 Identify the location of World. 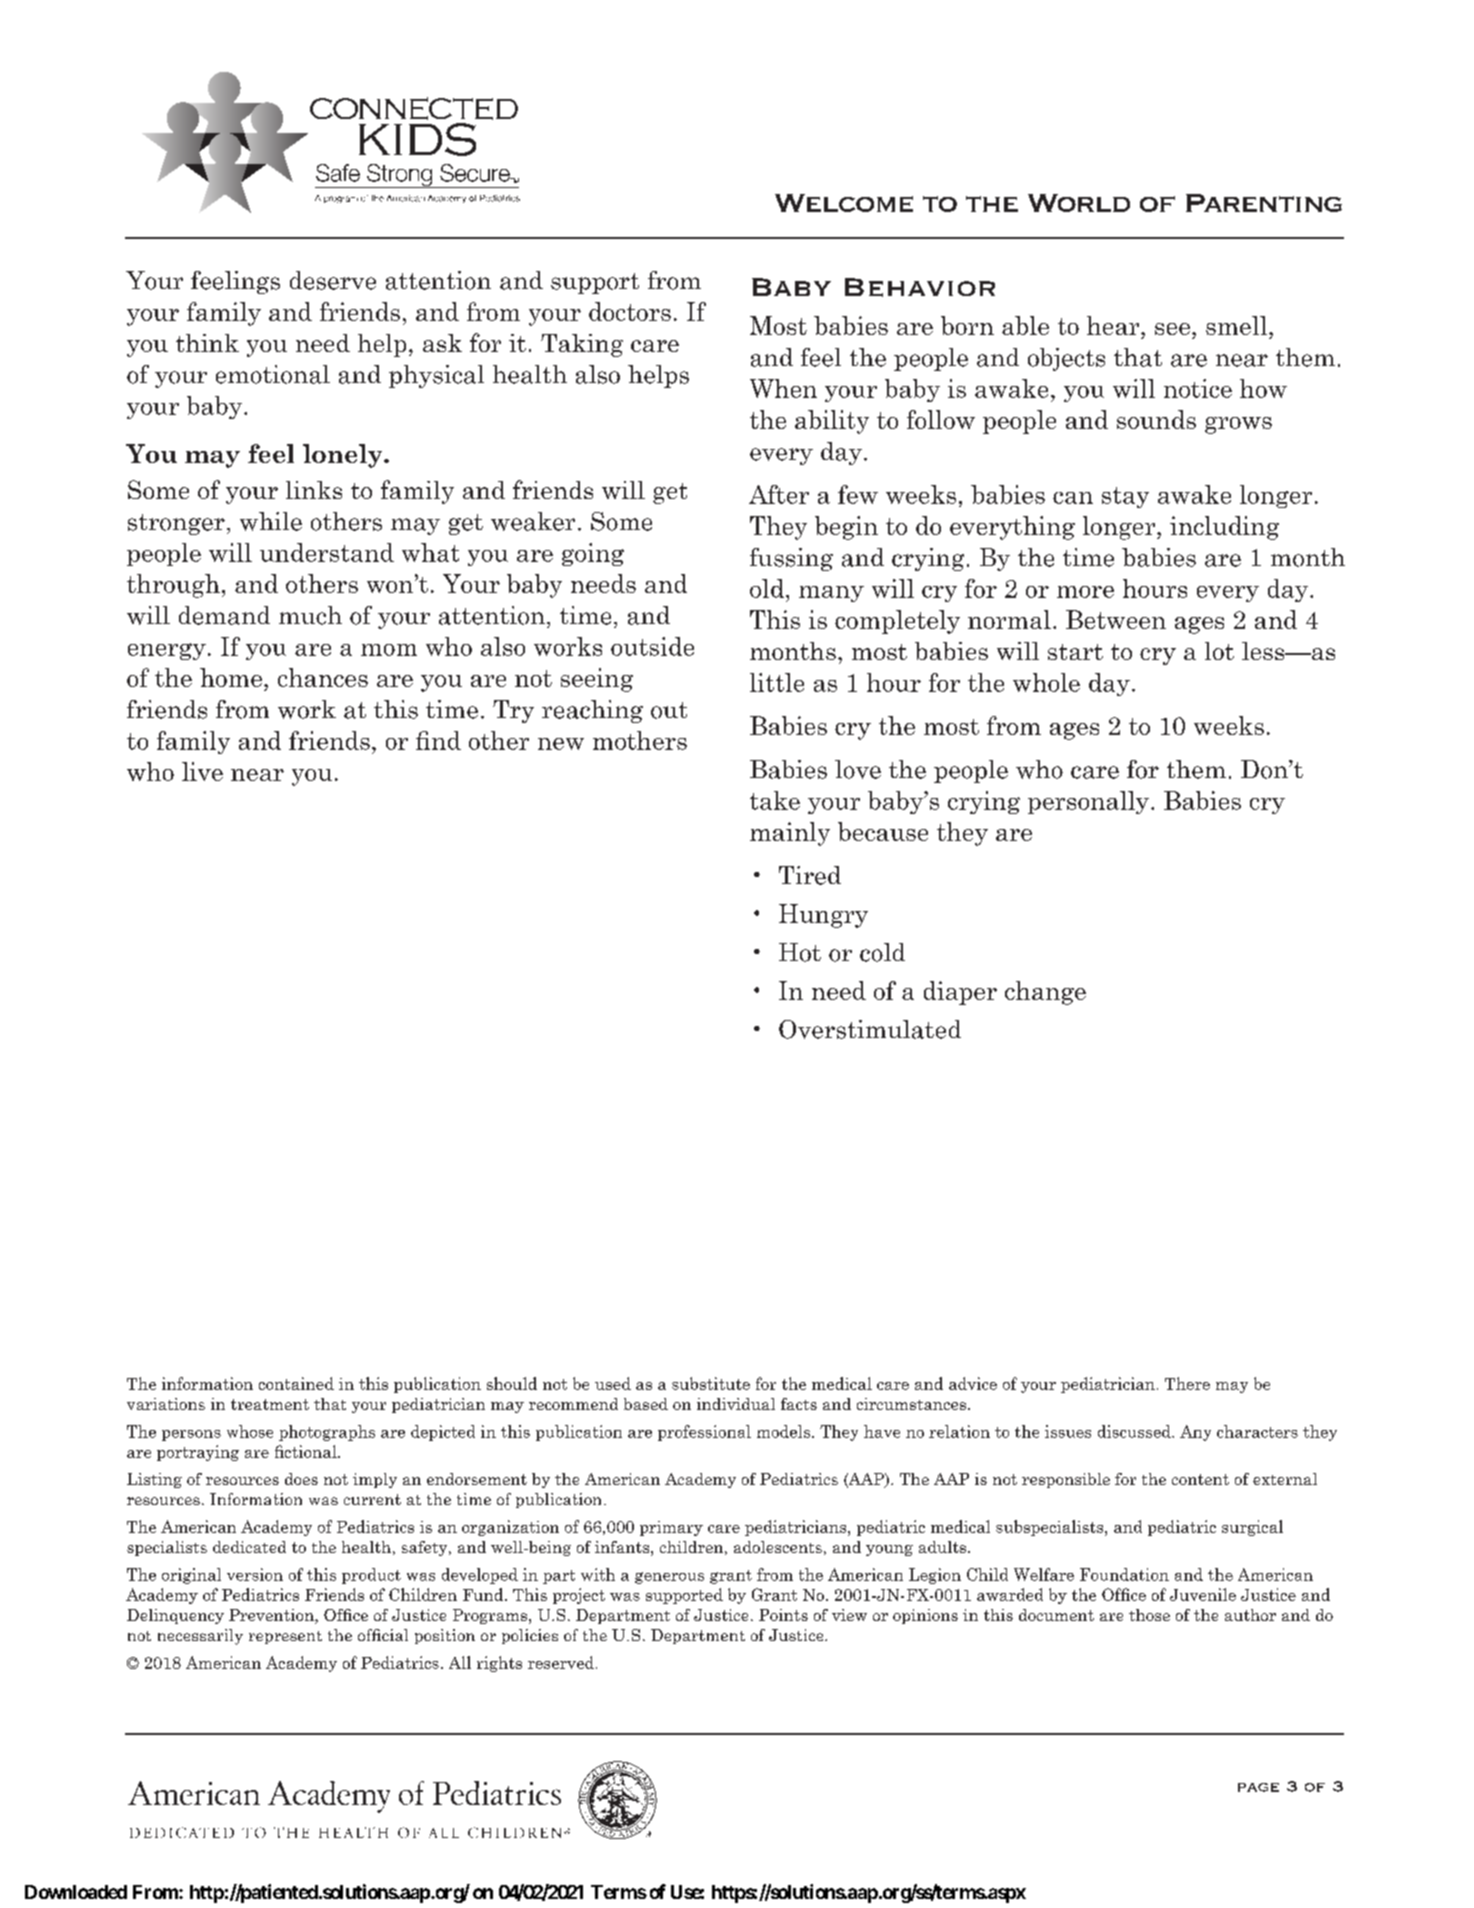
(1079, 203).
